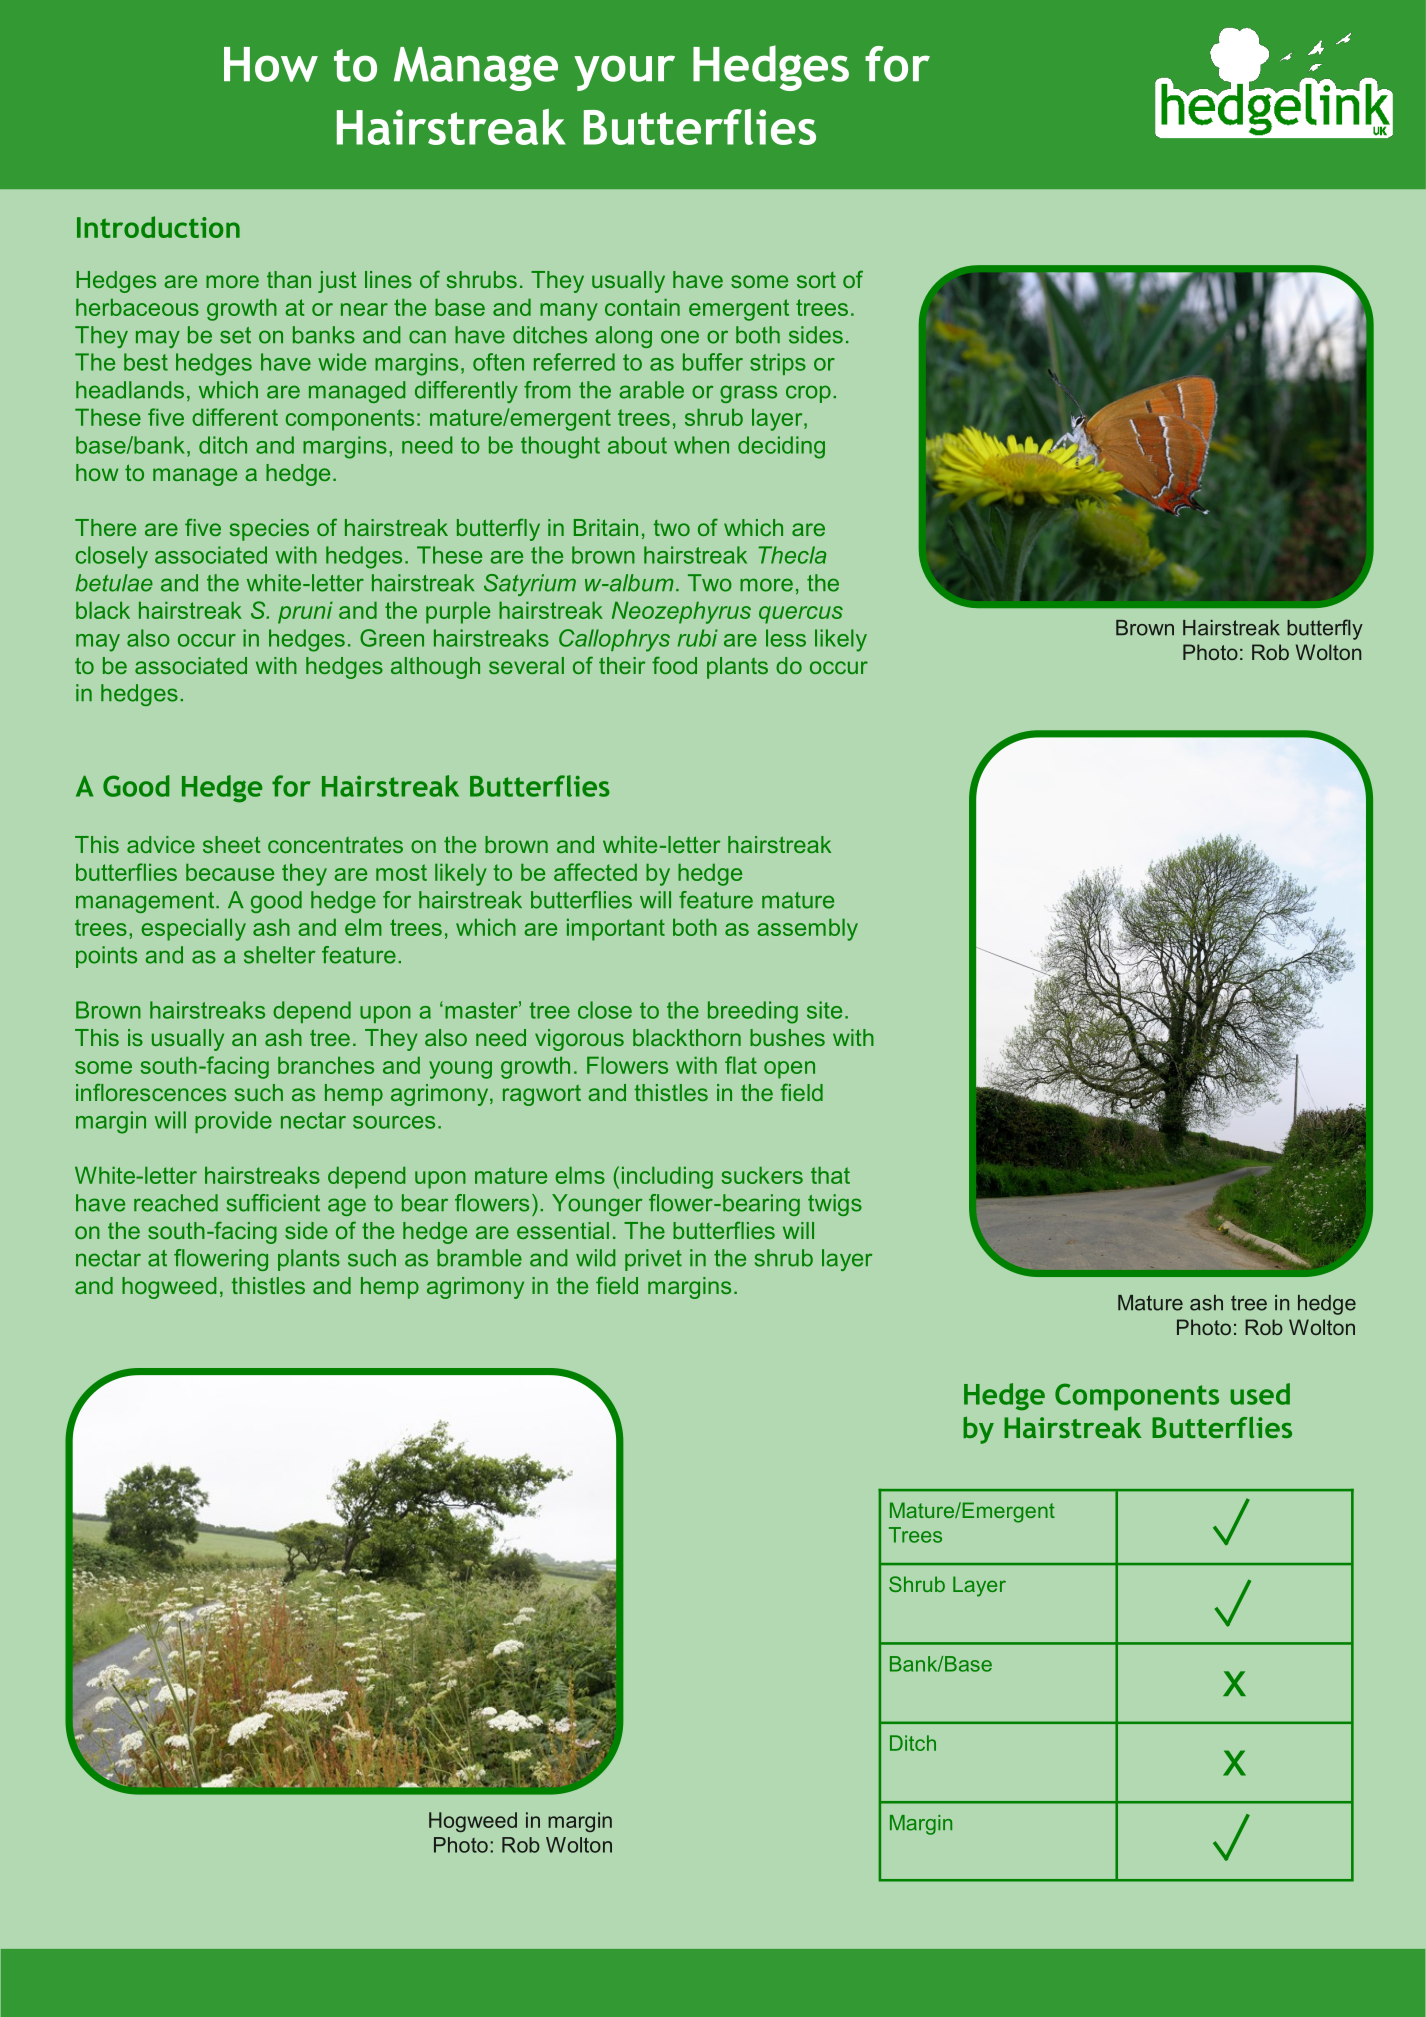 The image size is (1426, 2017). I want to click on your, so click(624, 73).
